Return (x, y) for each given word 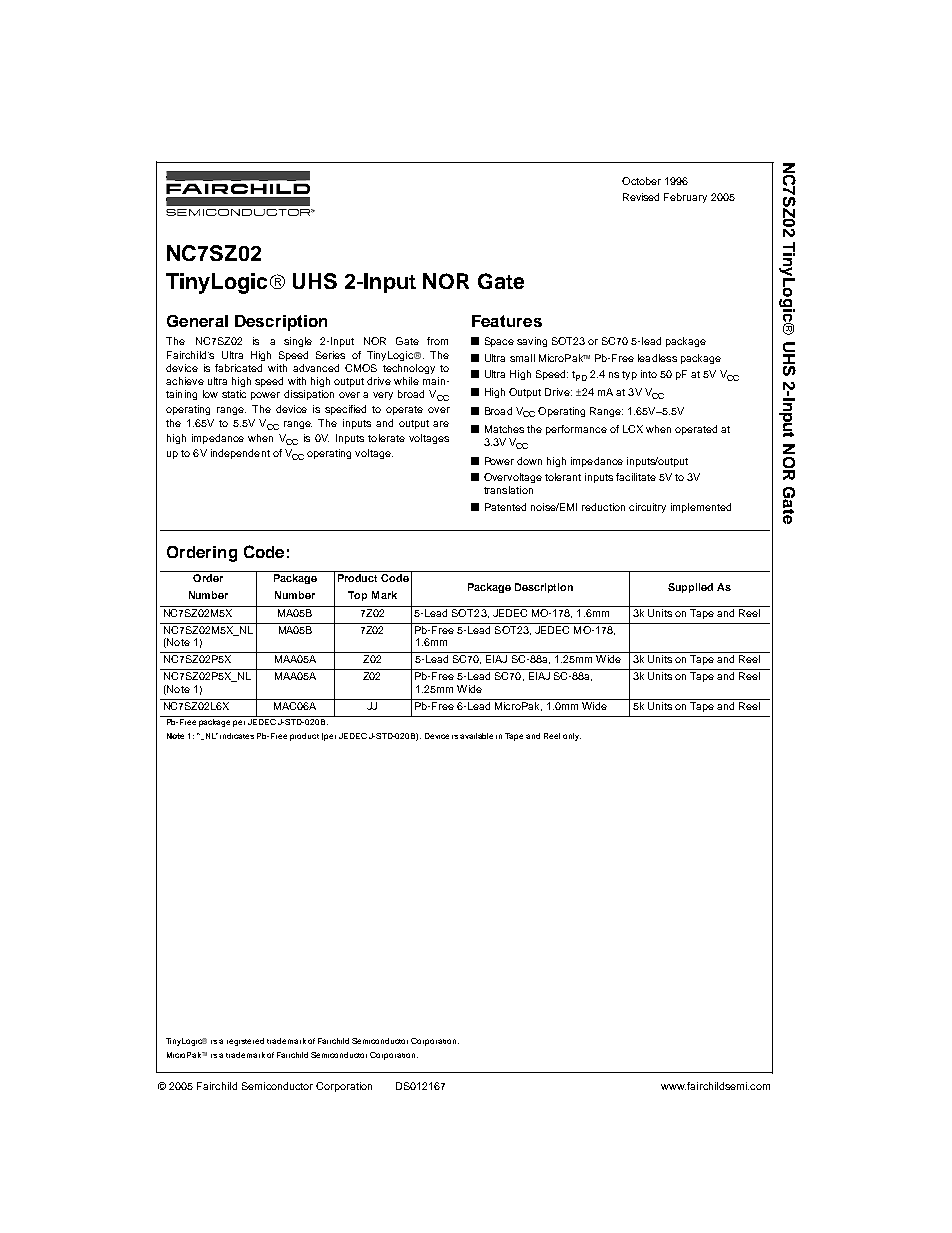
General (197, 321)
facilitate (636, 477)
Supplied (690, 588)
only (572, 737)
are (441, 424)
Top (357, 596)
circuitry (647, 508)
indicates (237, 736)
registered (245, 1042)
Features (507, 321)
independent (240, 454)
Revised (641, 197)
